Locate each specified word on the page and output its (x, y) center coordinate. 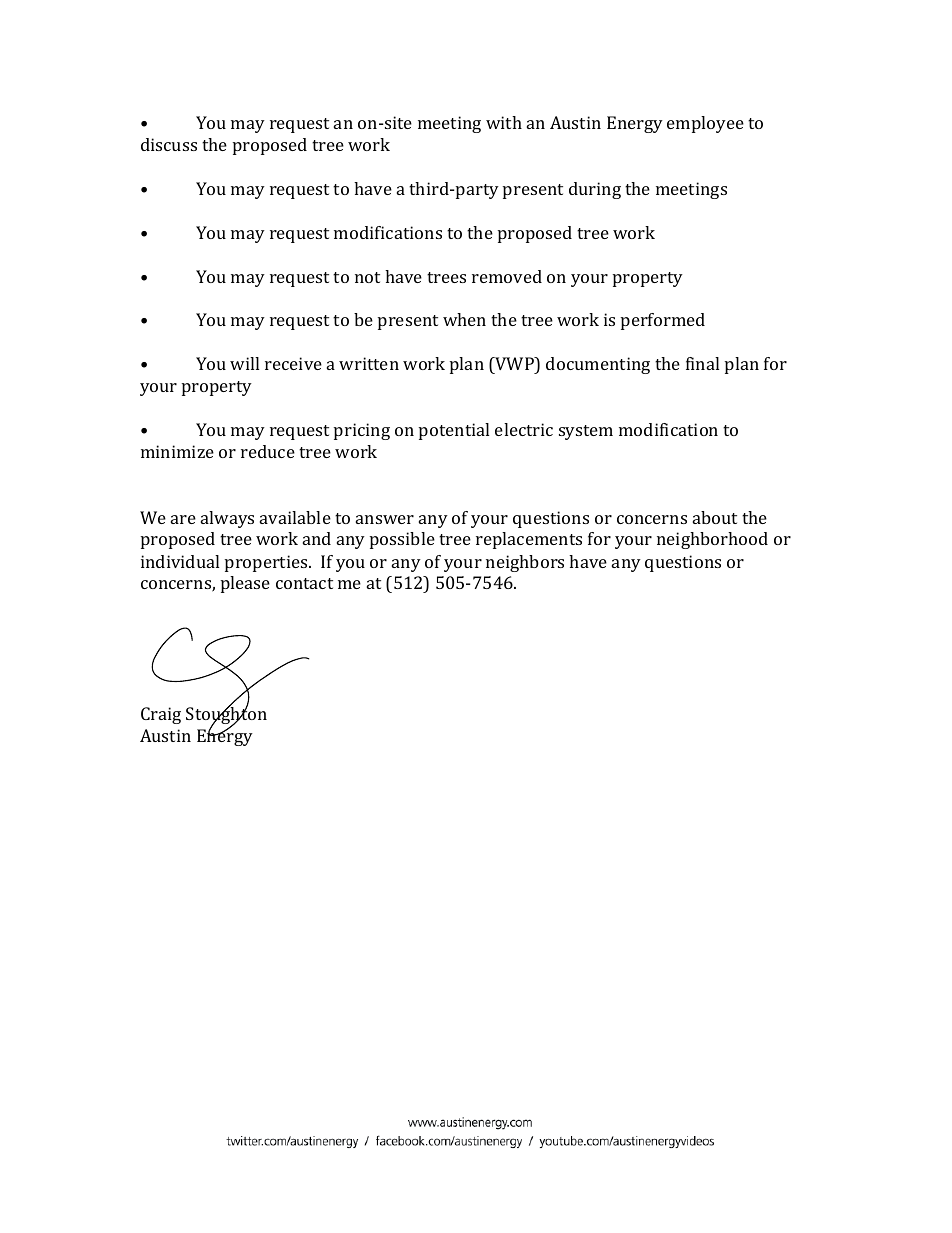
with (504, 122)
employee (705, 124)
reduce (268, 451)
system (586, 432)
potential (454, 431)
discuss (169, 144)
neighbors (525, 563)
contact (304, 583)
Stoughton (226, 716)
